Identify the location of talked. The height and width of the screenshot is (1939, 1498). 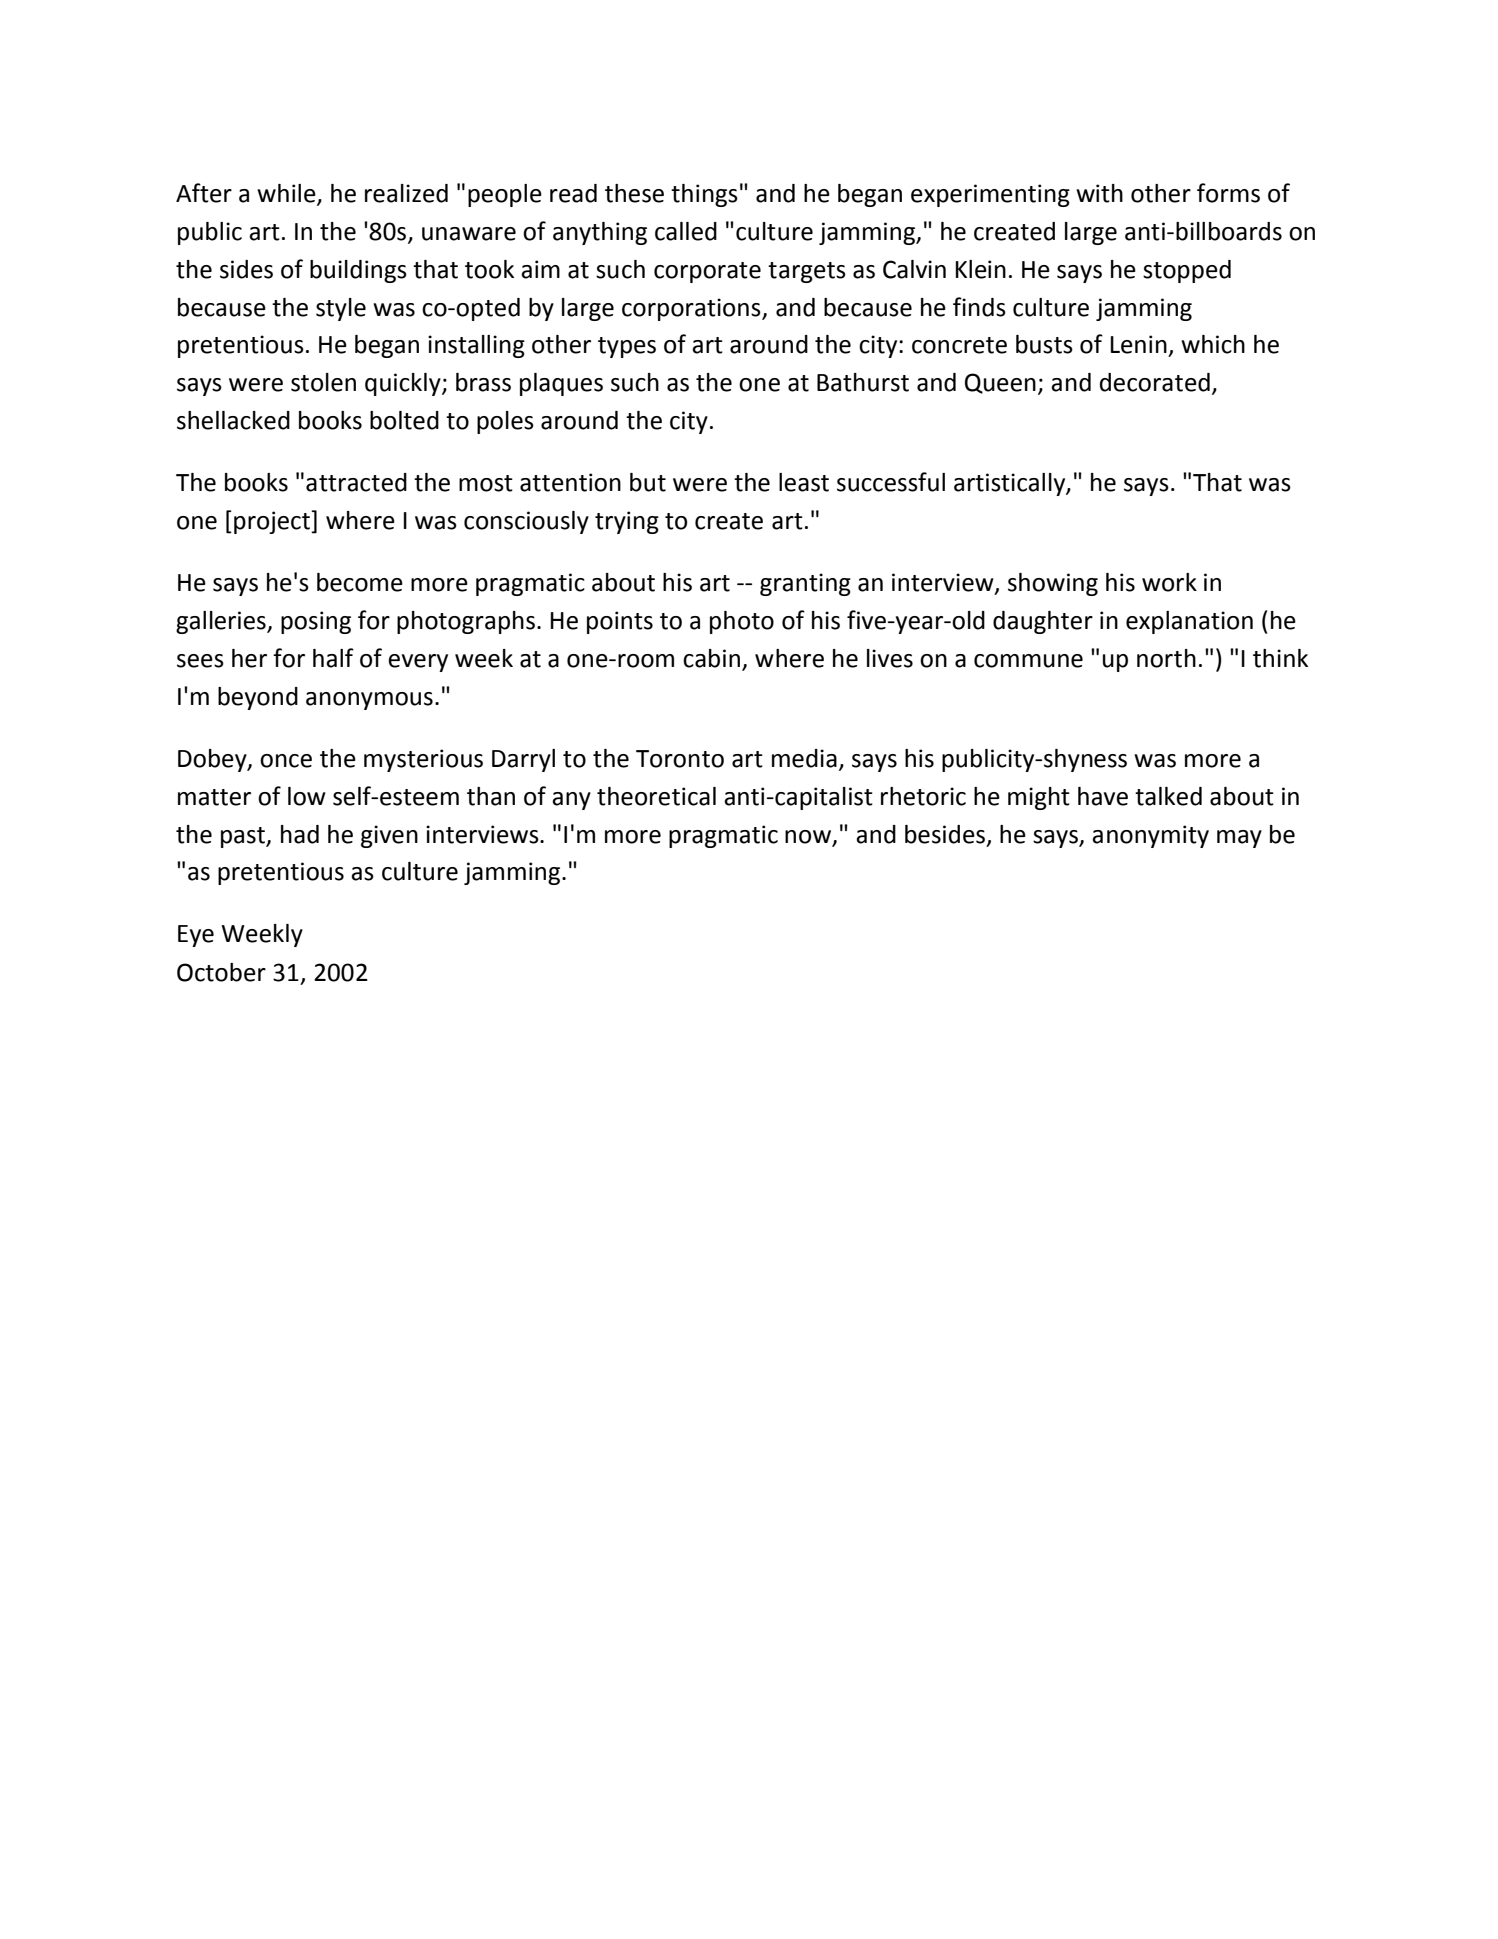
(1168, 796).
